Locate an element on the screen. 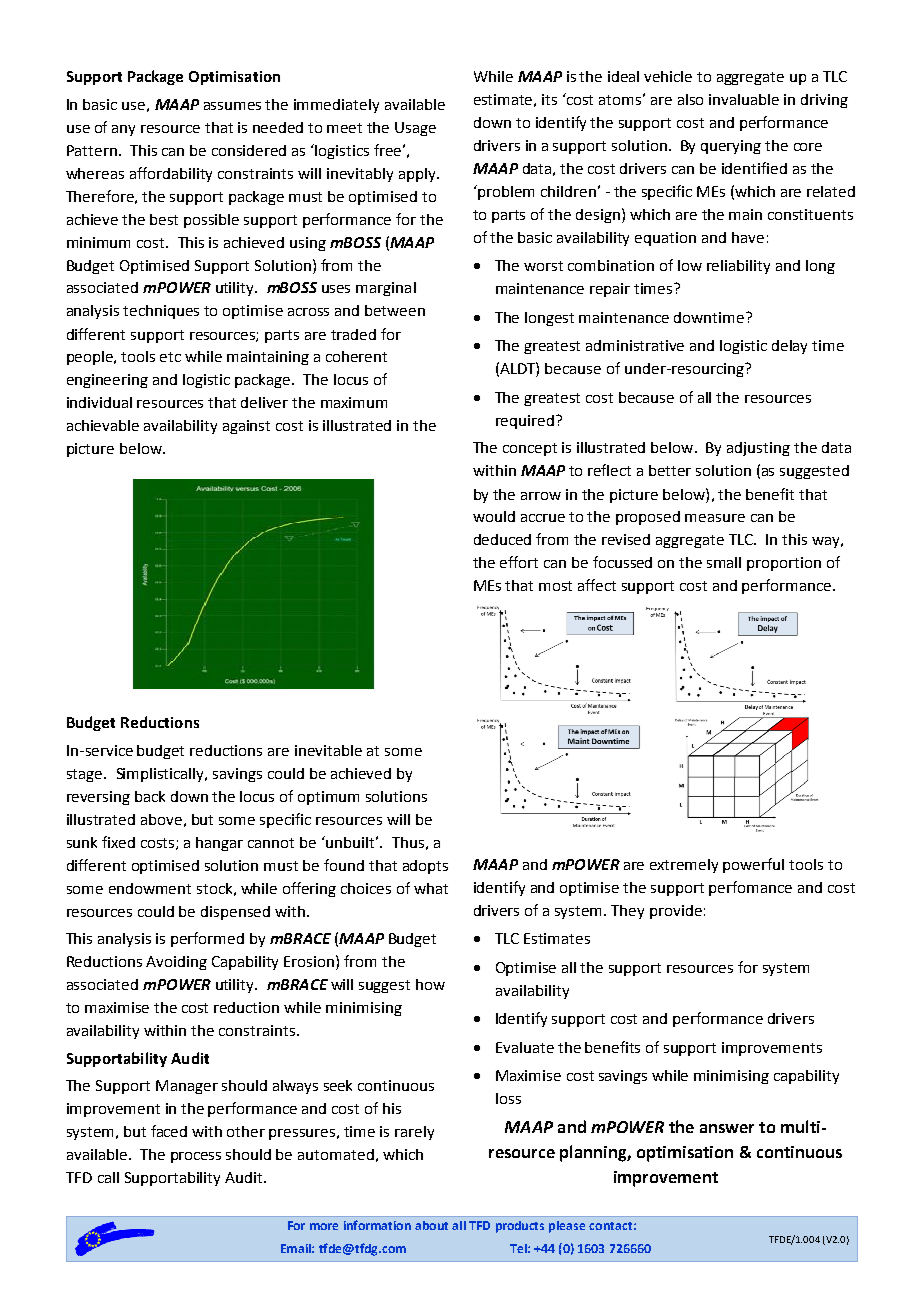 The width and height of the screenshot is (924, 1308). most is located at coordinates (555, 586).
